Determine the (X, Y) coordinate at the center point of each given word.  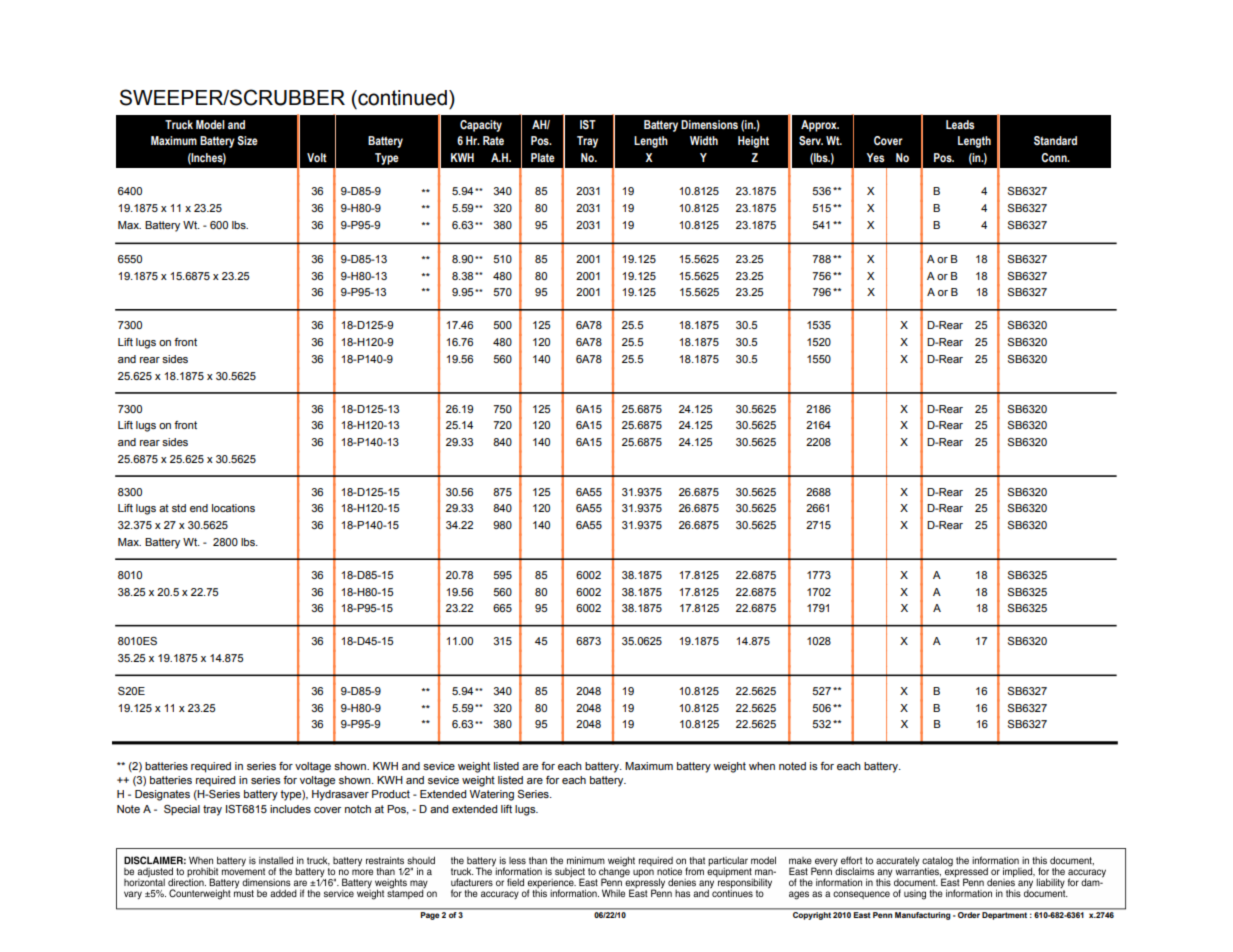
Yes (875, 157)
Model (210, 124)
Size (247, 140)
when (762, 766)
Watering (492, 795)
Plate (543, 157)
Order (969, 913)
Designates (162, 795)
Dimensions (709, 124)
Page (430, 916)
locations (233, 508)
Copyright (812, 914)
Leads (960, 124)
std (179, 508)
